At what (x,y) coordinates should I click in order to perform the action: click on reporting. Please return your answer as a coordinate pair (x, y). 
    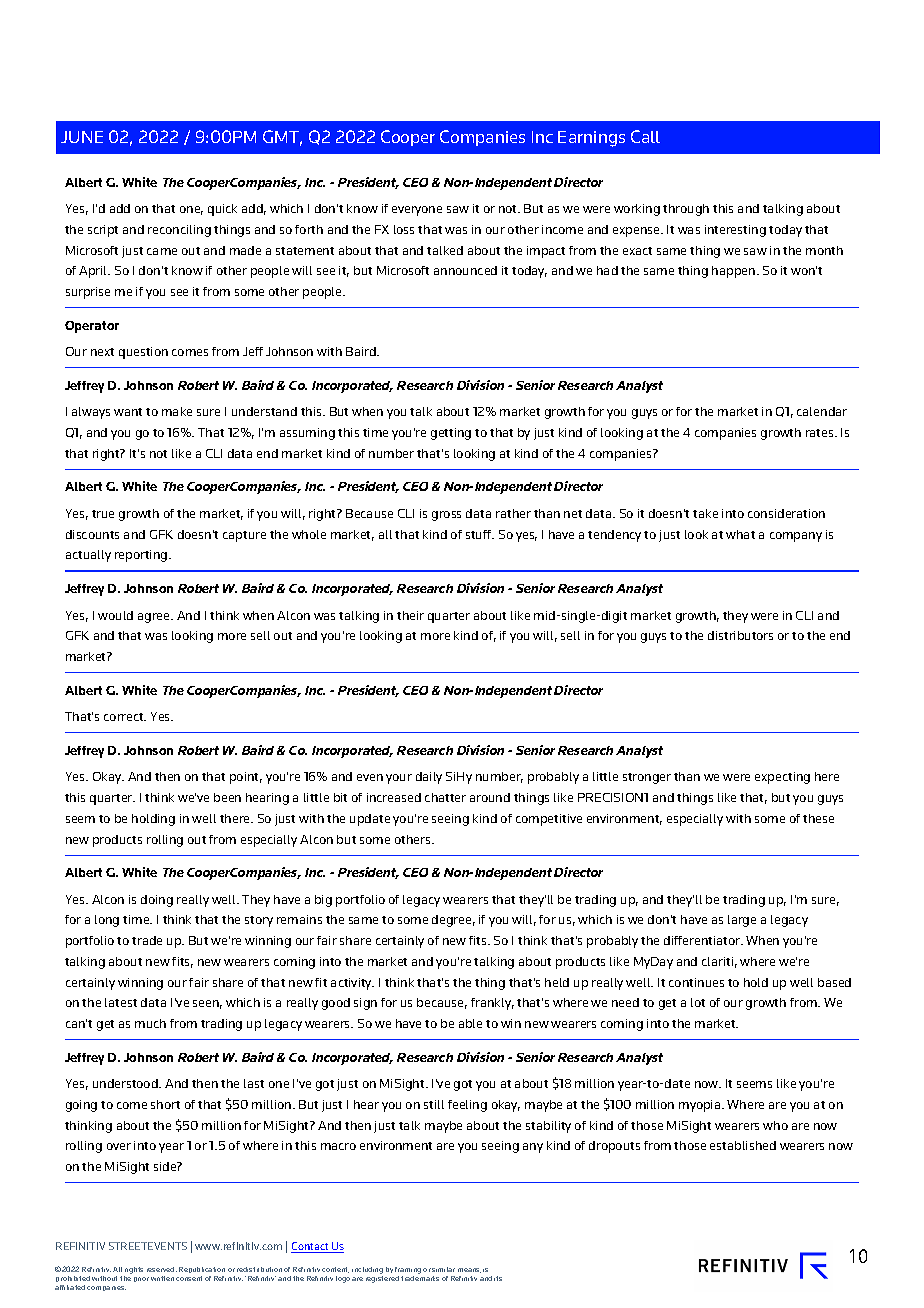
    Looking at the image, I should click on (142, 556).
